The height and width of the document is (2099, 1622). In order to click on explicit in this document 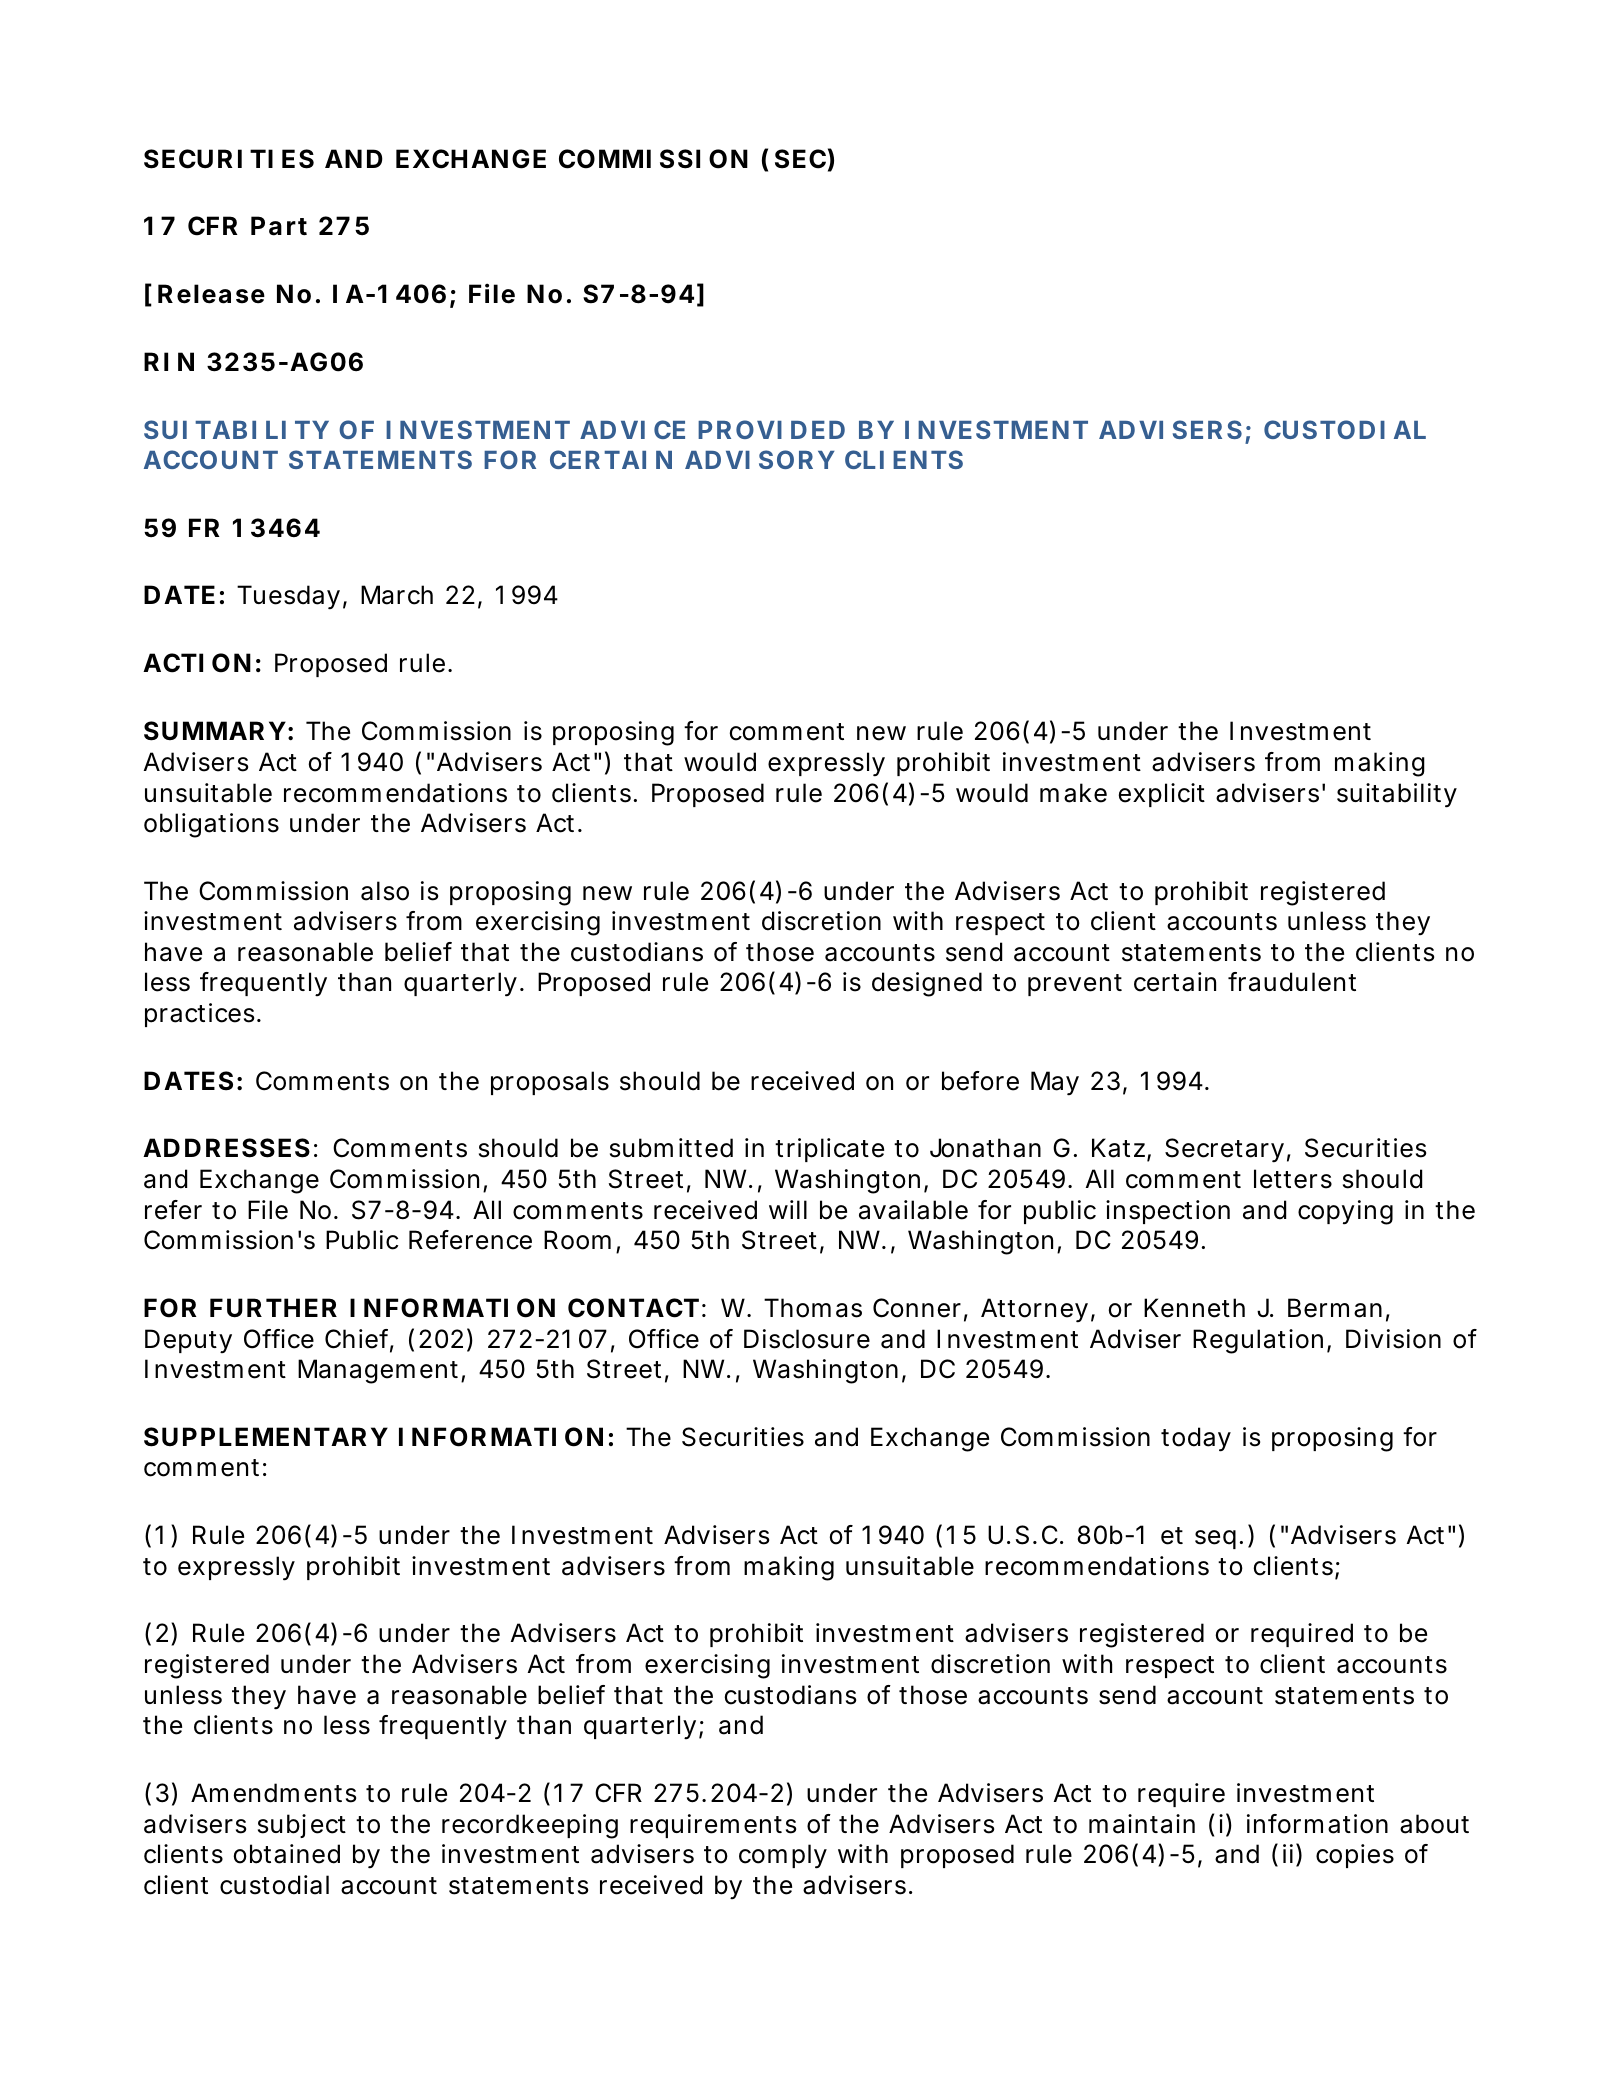, I will do `click(1162, 795)`.
